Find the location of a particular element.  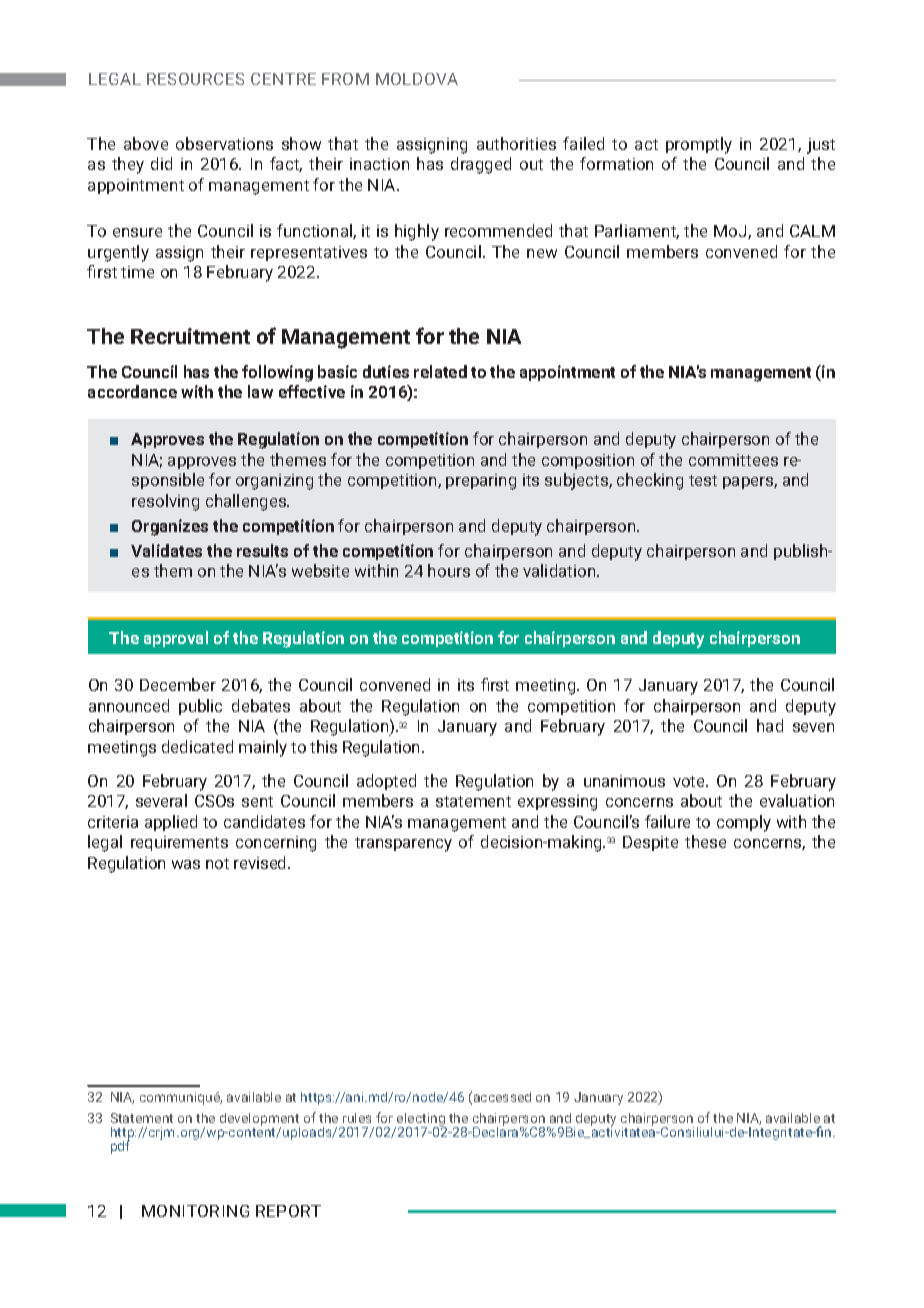

rules is located at coordinates (357, 1118).
